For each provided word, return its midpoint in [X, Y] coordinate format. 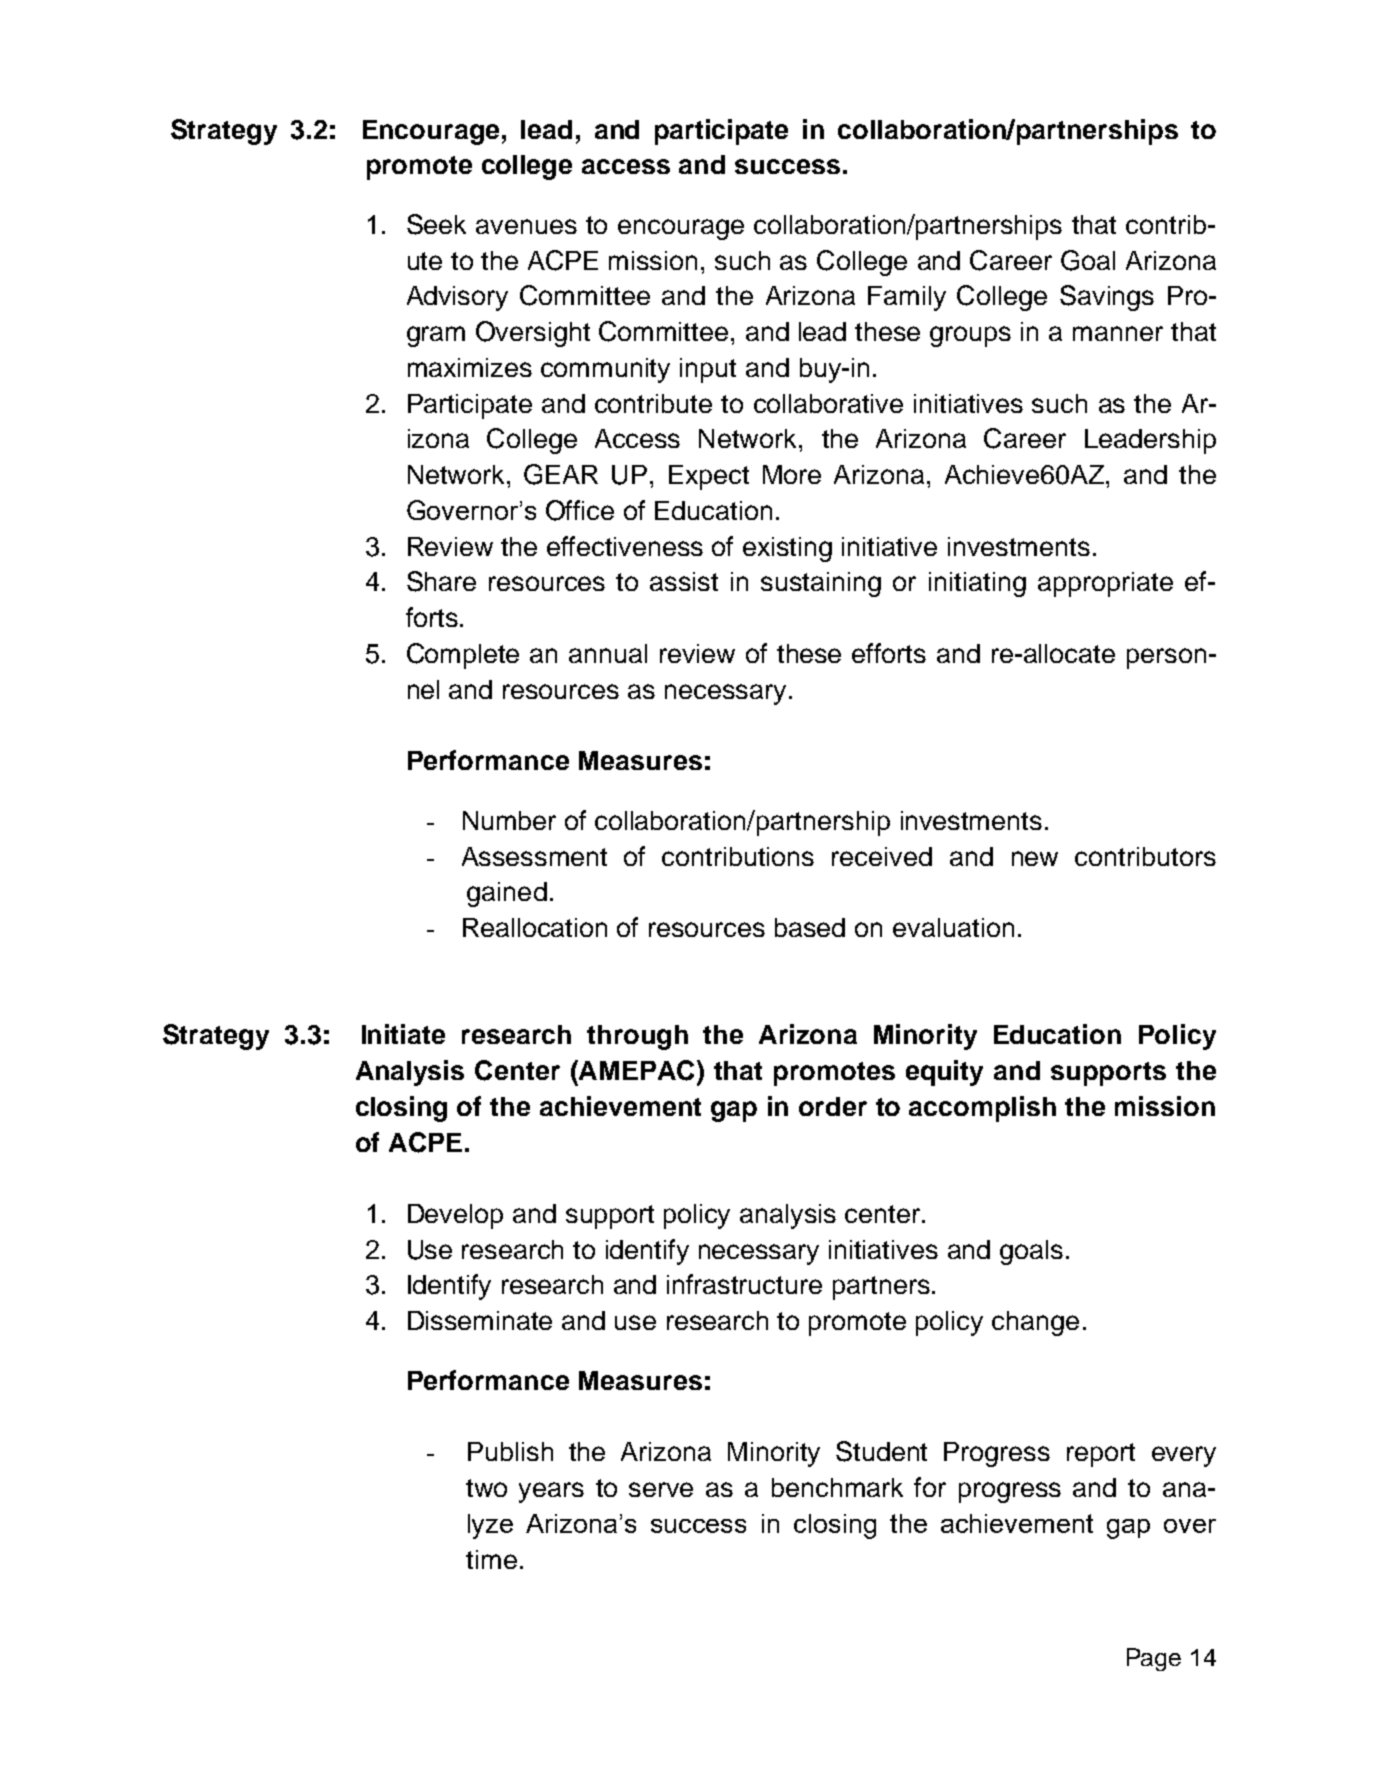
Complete [463, 656]
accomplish [982, 1109]
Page [1154, 1659]
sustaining [821, 584]
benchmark [837, 1487]
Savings [1107, 298]
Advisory [457, 298]
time [491, 1559]
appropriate [1105, 584]
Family [907, 298]
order [833, 1106]
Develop [455, 1216]
